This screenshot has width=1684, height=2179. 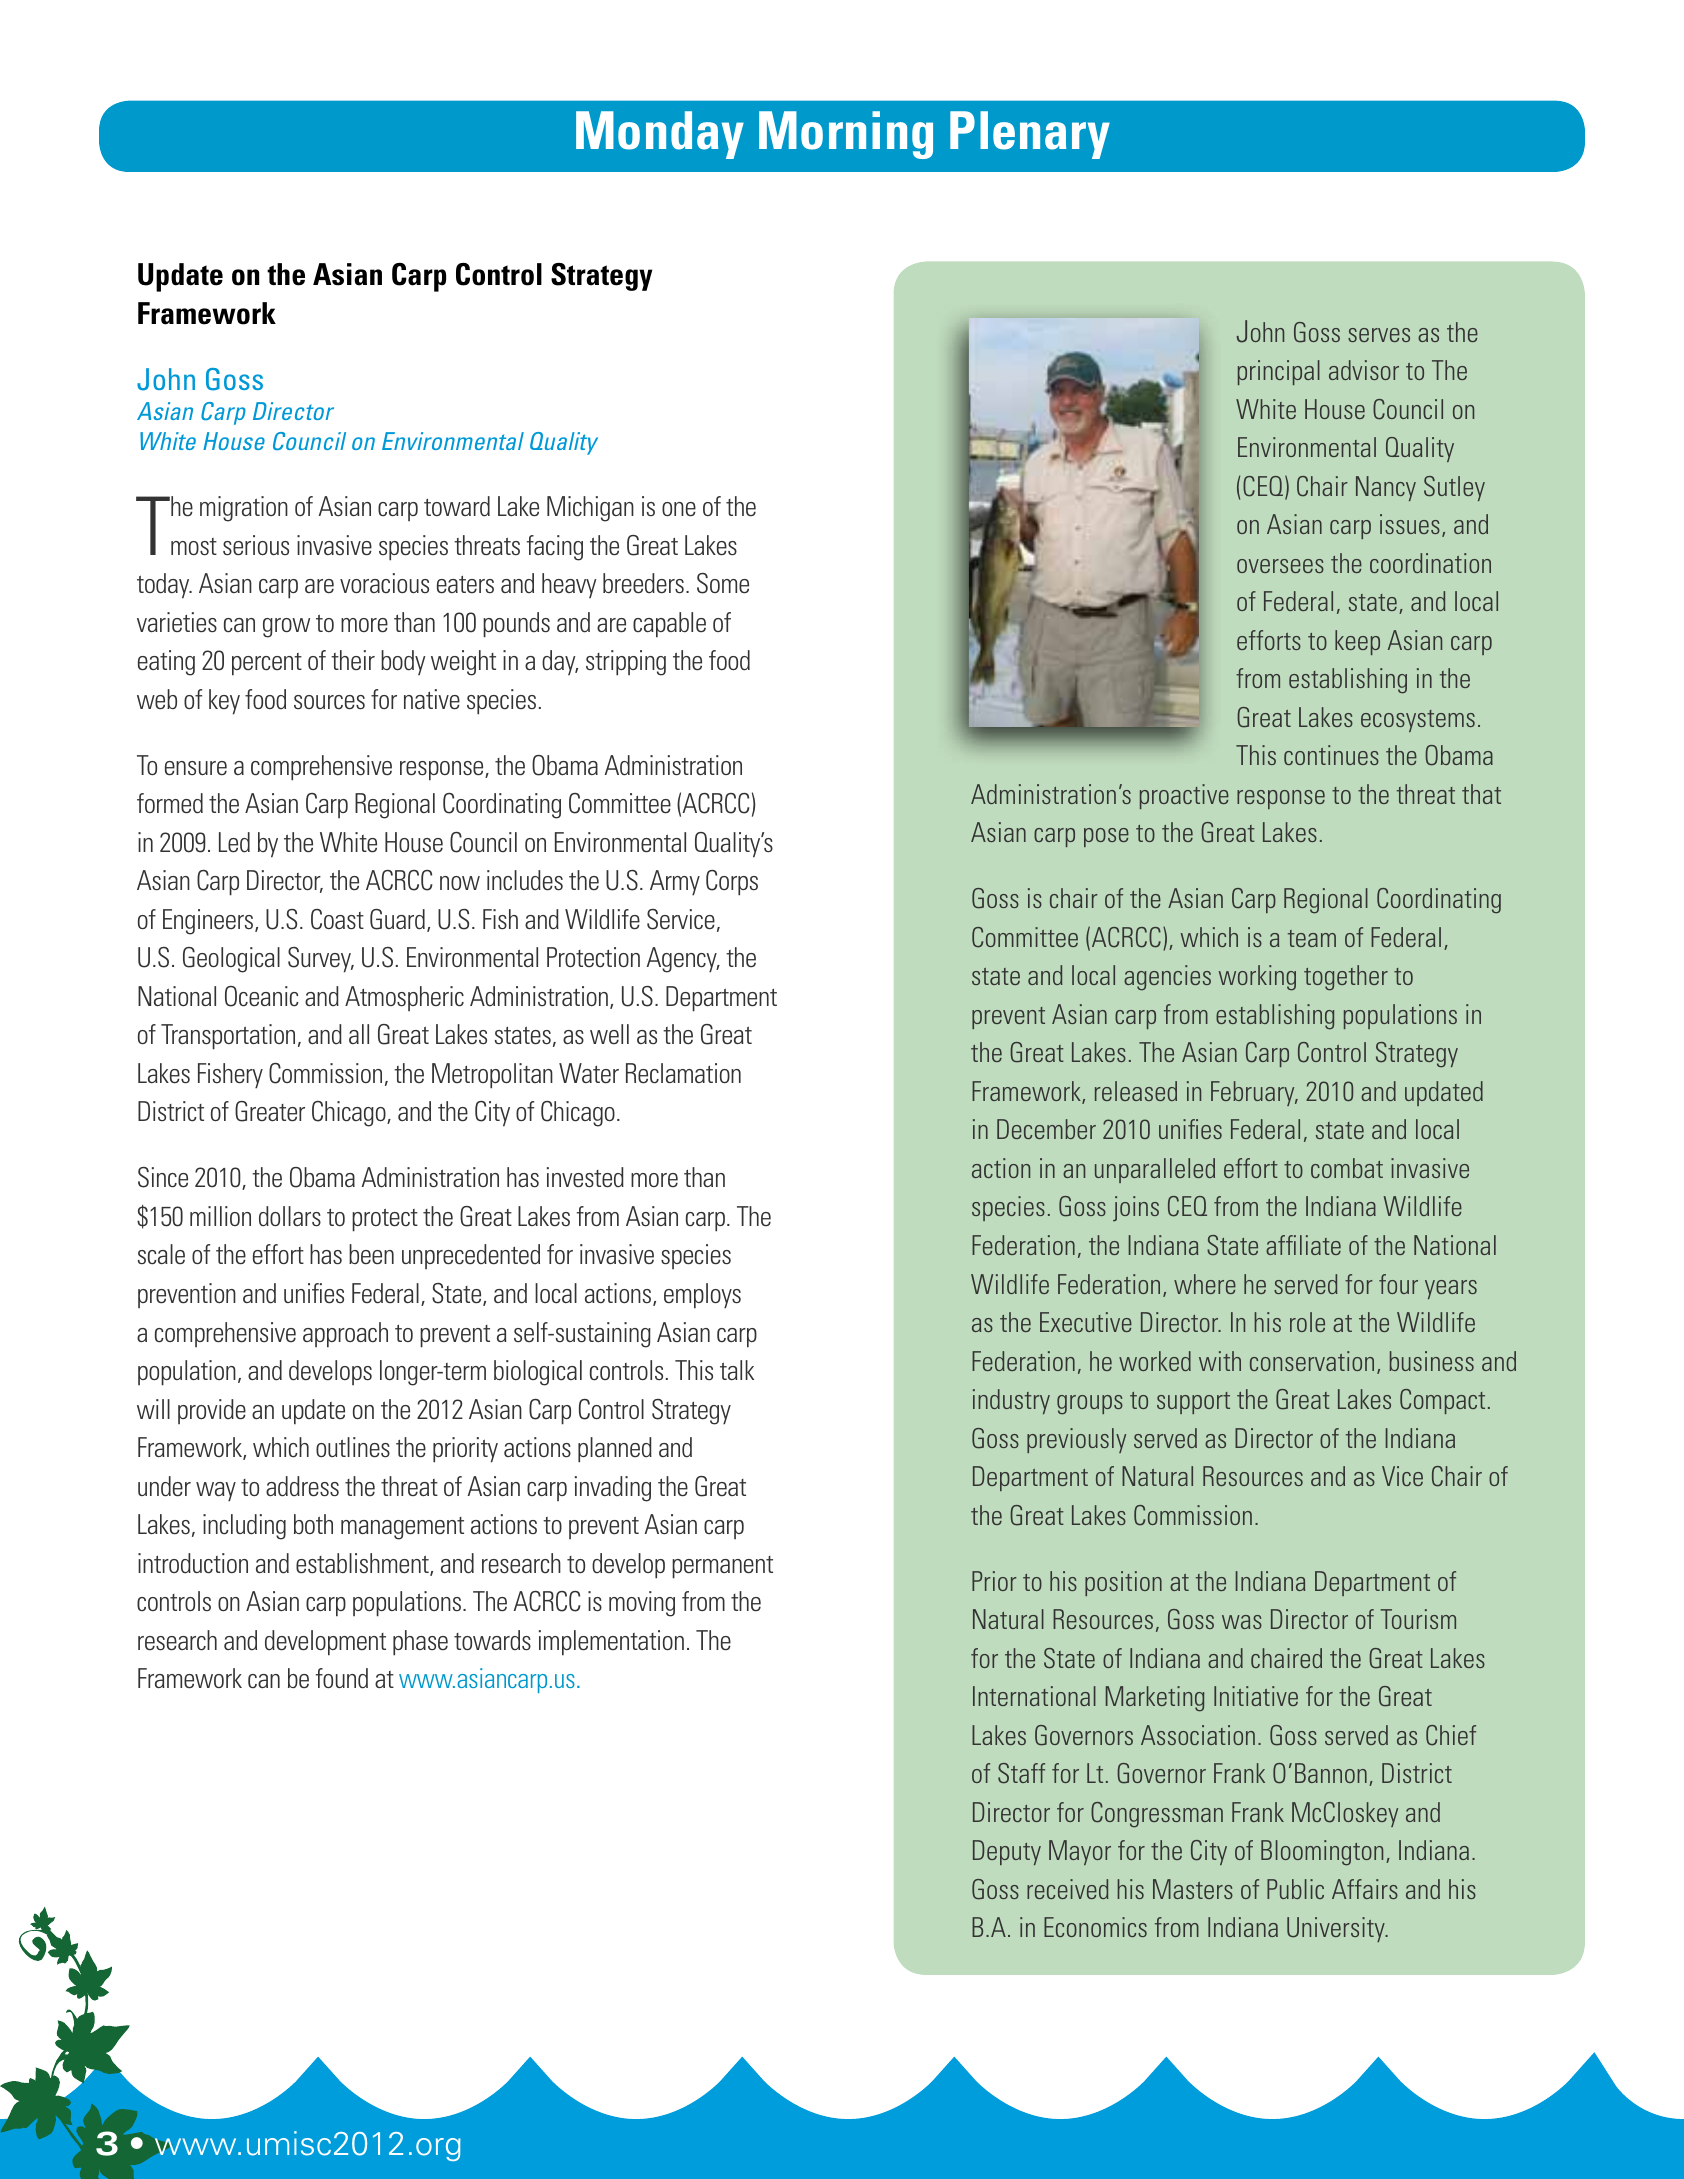 What do you see at coordinates (1346, 978) in the screenshot?
I see `together` at bounding box center [1346, 978].
